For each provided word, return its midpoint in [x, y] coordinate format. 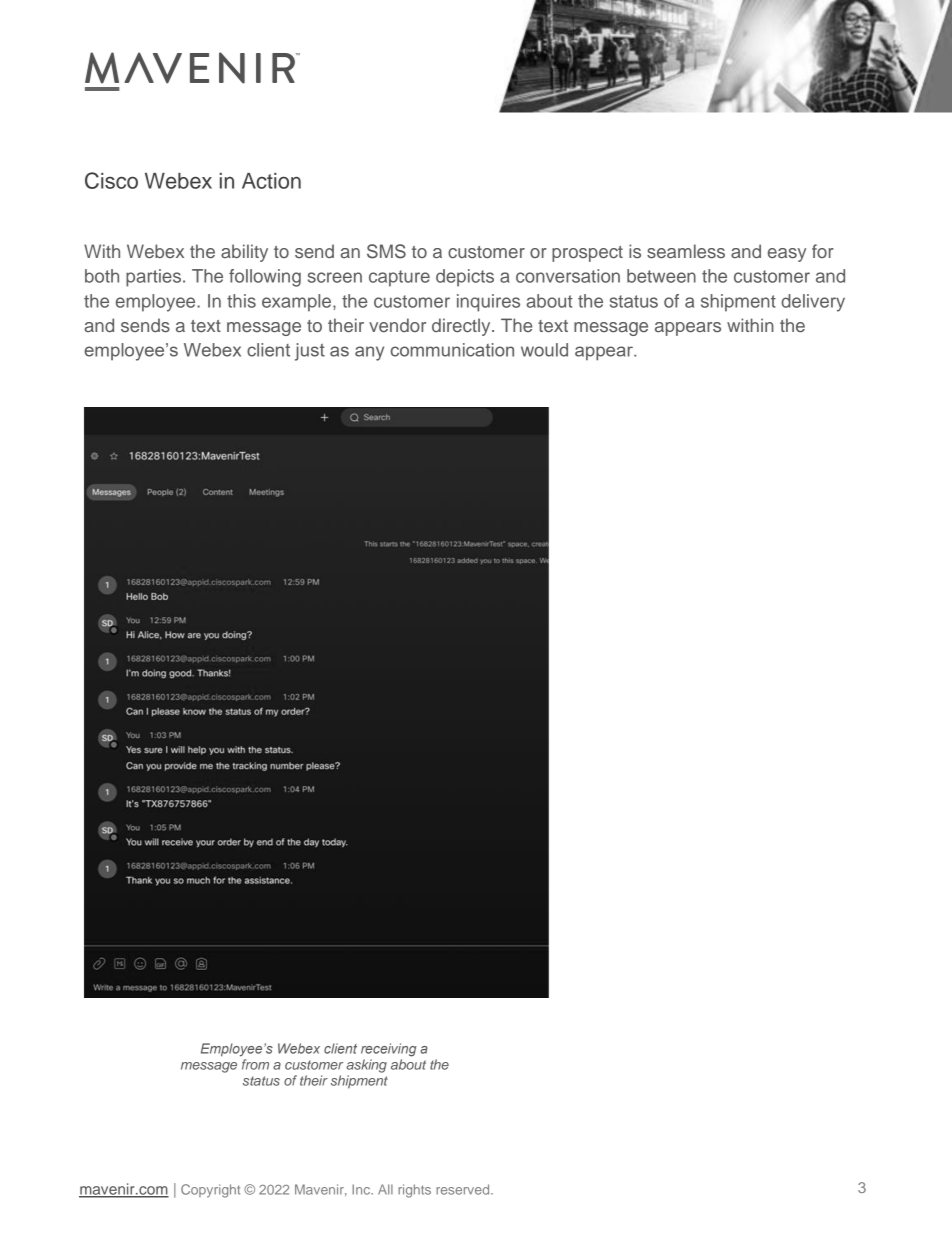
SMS [386, 251]
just [310, 352]
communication [452, 350]
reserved [464, 1189]
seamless [686, 251]
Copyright [210, 1191]
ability [244, 253]
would [544, 350]
